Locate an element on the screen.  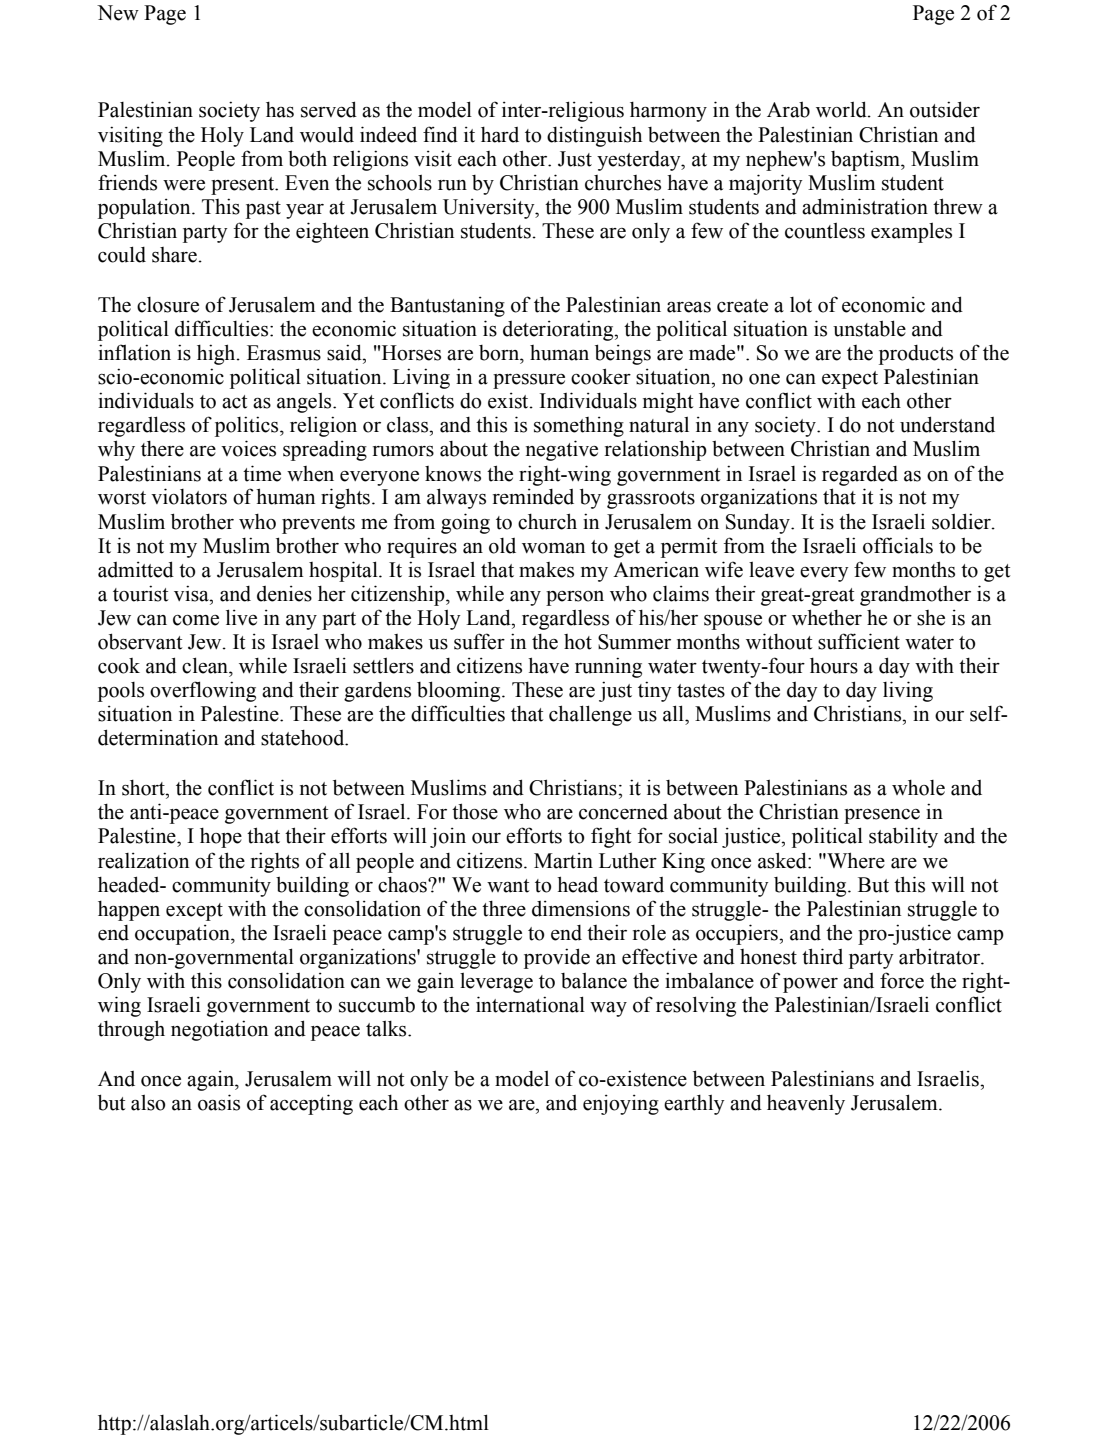
New is located at coordinates (118, 13).
